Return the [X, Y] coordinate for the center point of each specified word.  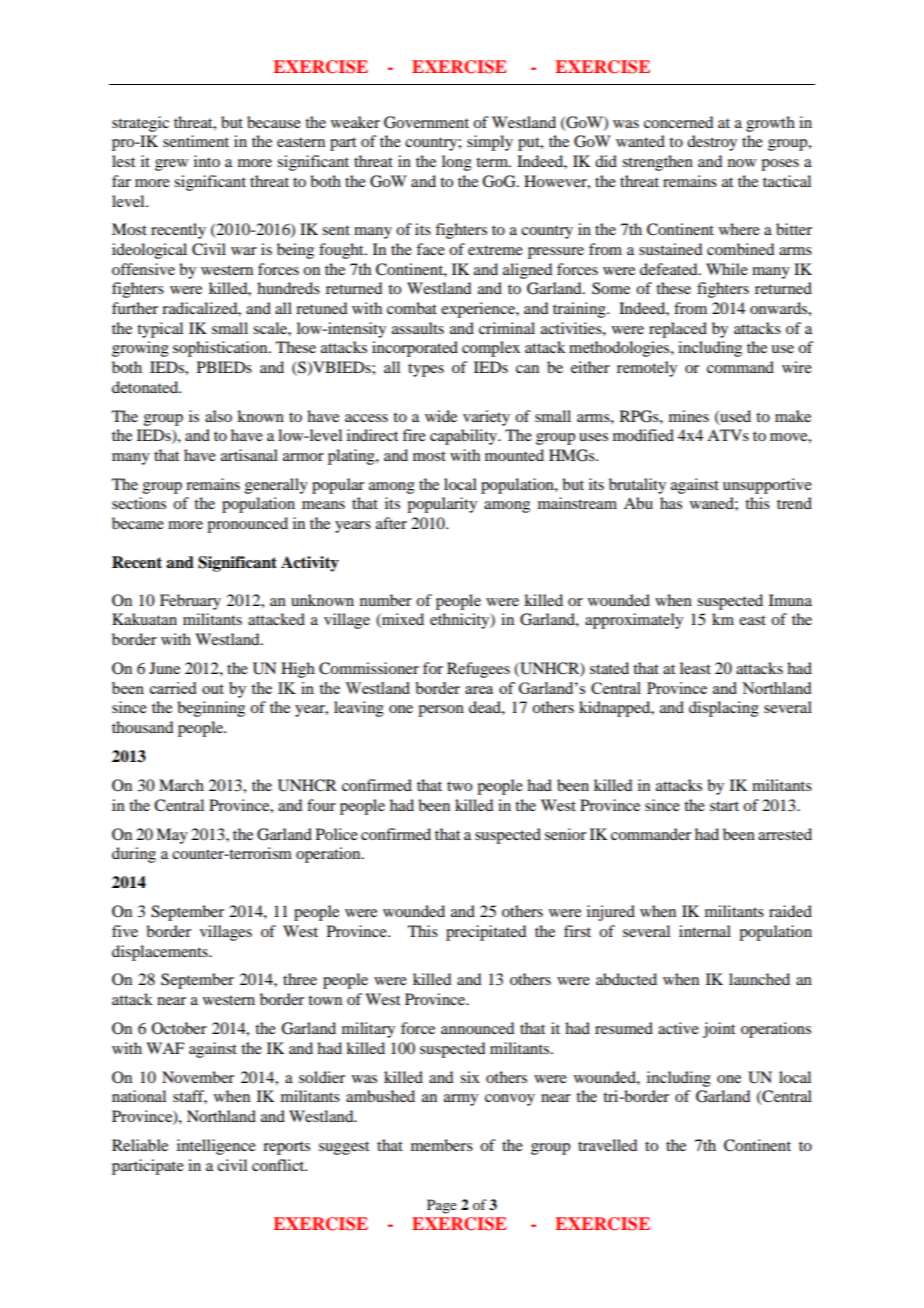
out [213, 689]
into [207, 161]
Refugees [478, 670]
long [457, 163]
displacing [724, 709]
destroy [712, 143]
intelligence [216, 1147]
